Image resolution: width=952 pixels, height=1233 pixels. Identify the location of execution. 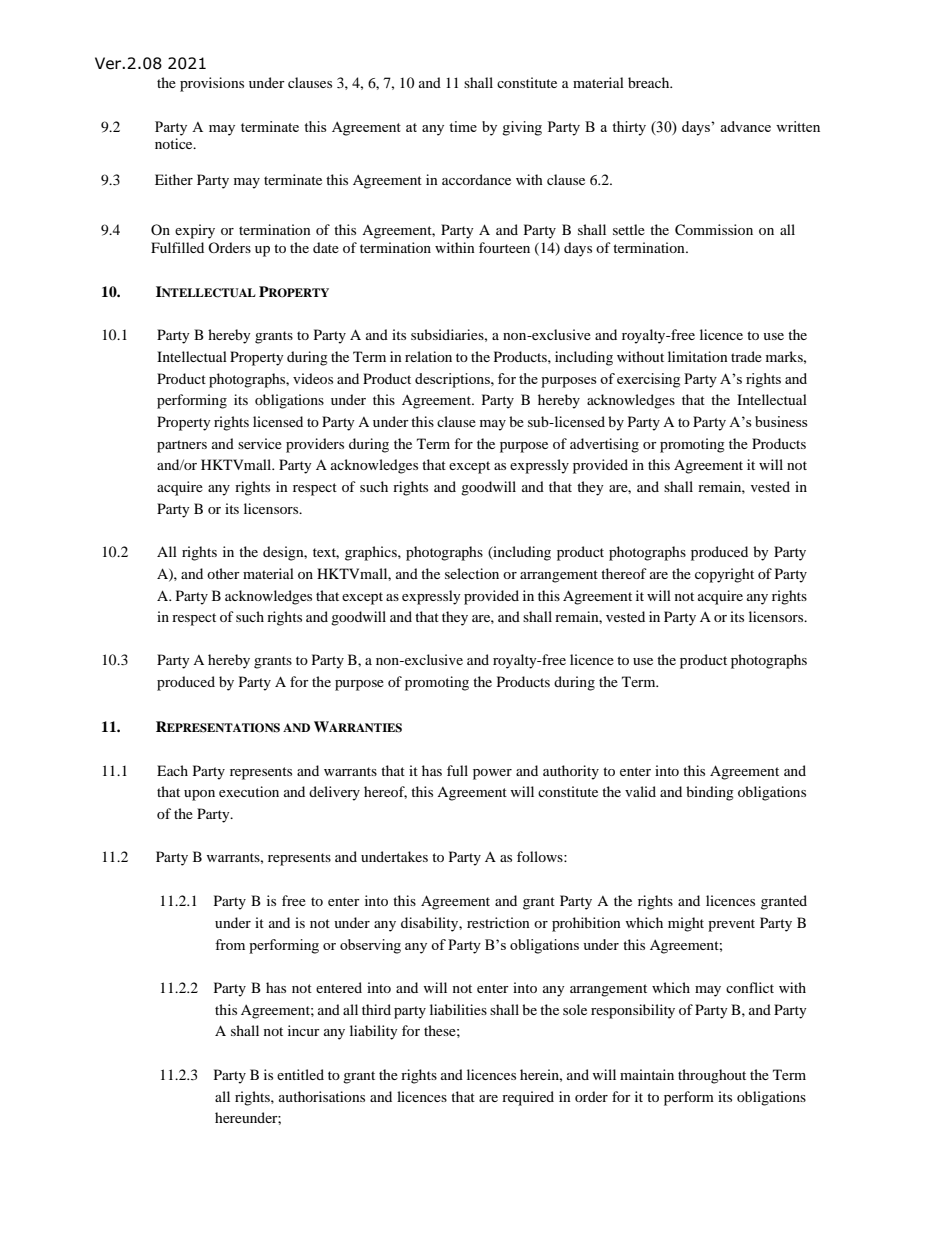
(249, 791).
